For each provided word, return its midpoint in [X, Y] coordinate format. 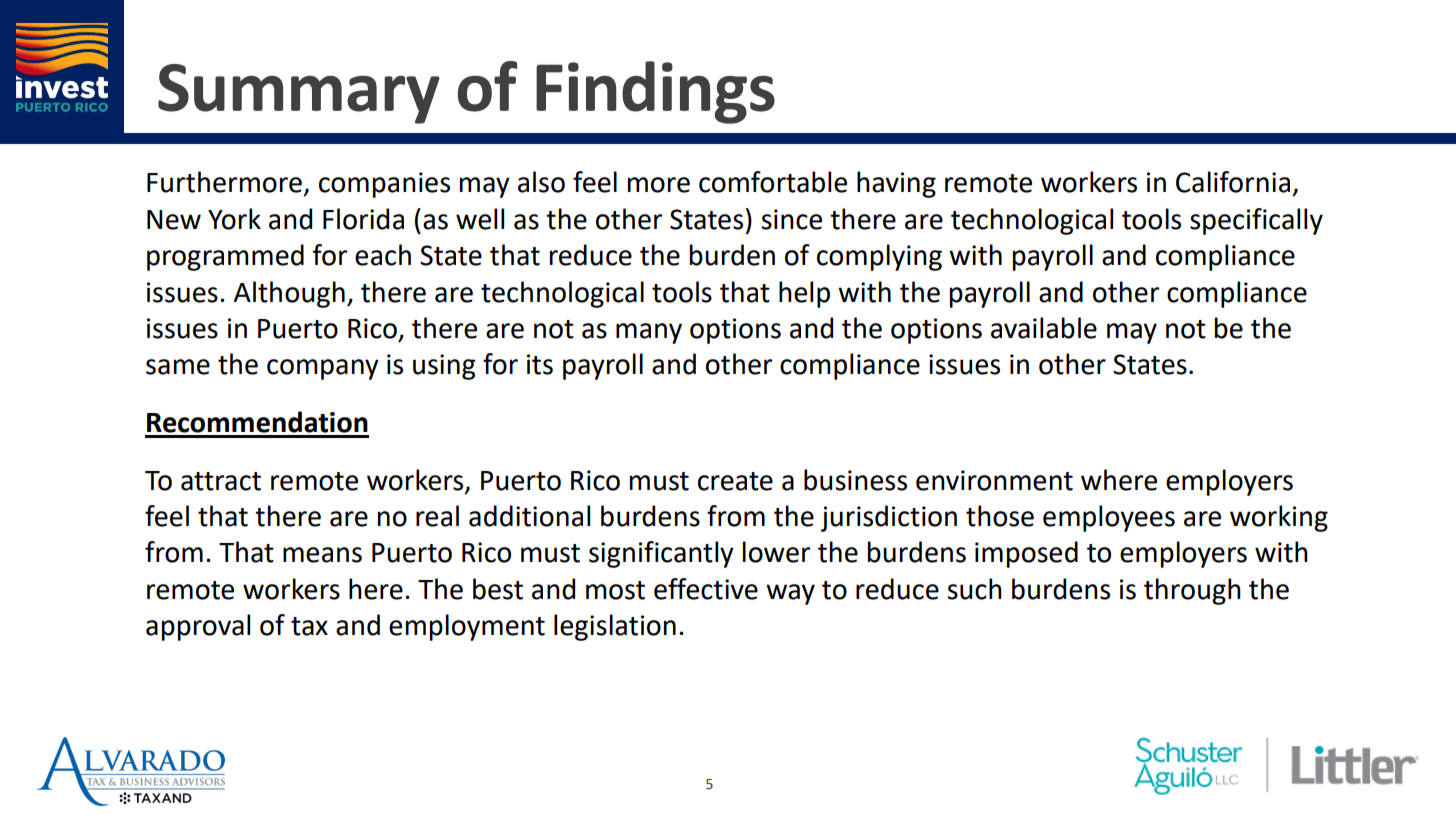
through [1192, 591]
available [1044, 328]
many [649, 333]
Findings [655, 92]
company [323, 369]
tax [309, 626]
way [790, 594]
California [1233, 182]
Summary [299, 94]
